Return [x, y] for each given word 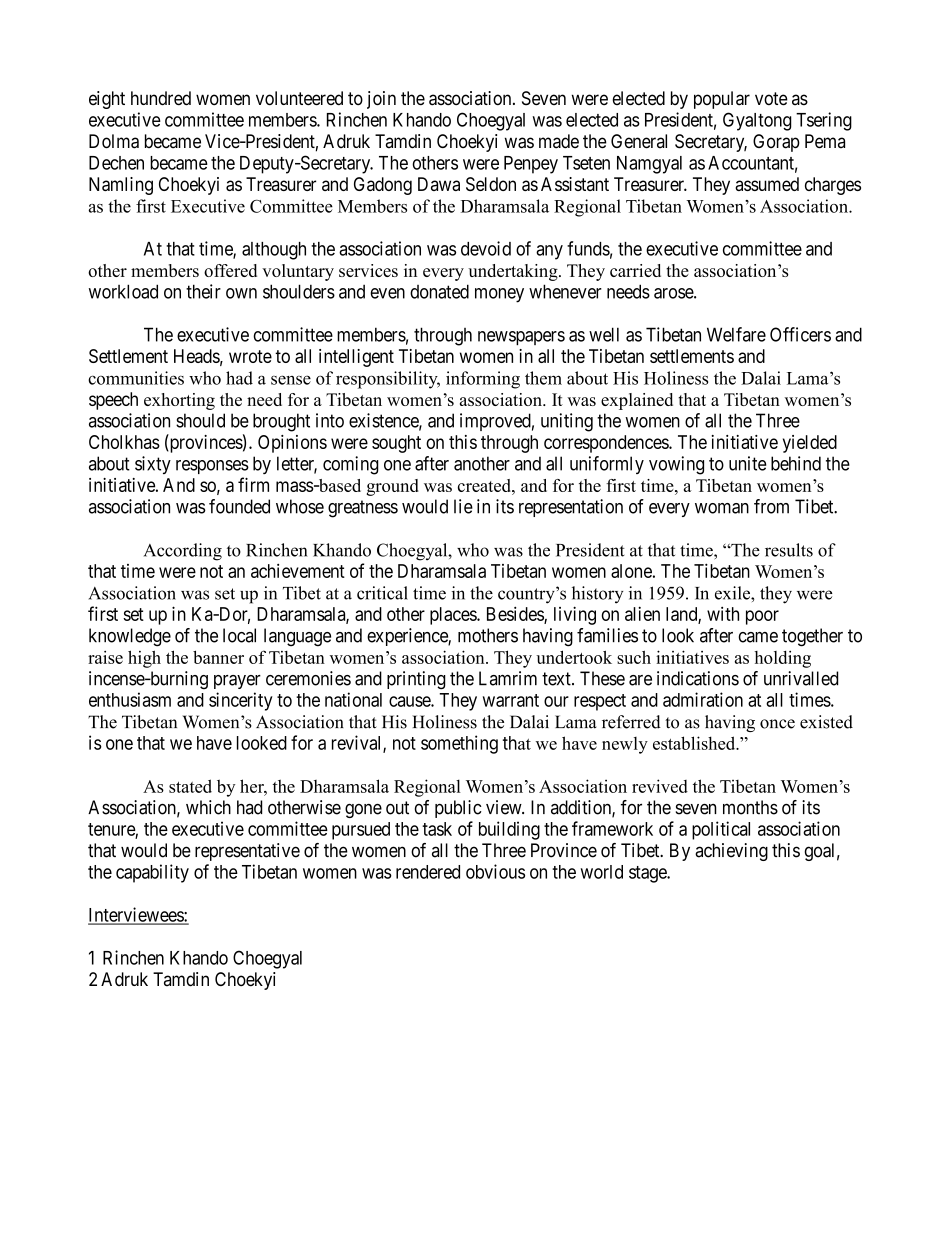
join [381, 100]
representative [247, 852]
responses [212, 467]
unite [747, 463]
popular [722, 100]
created [485, 485]
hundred [161, 98]
